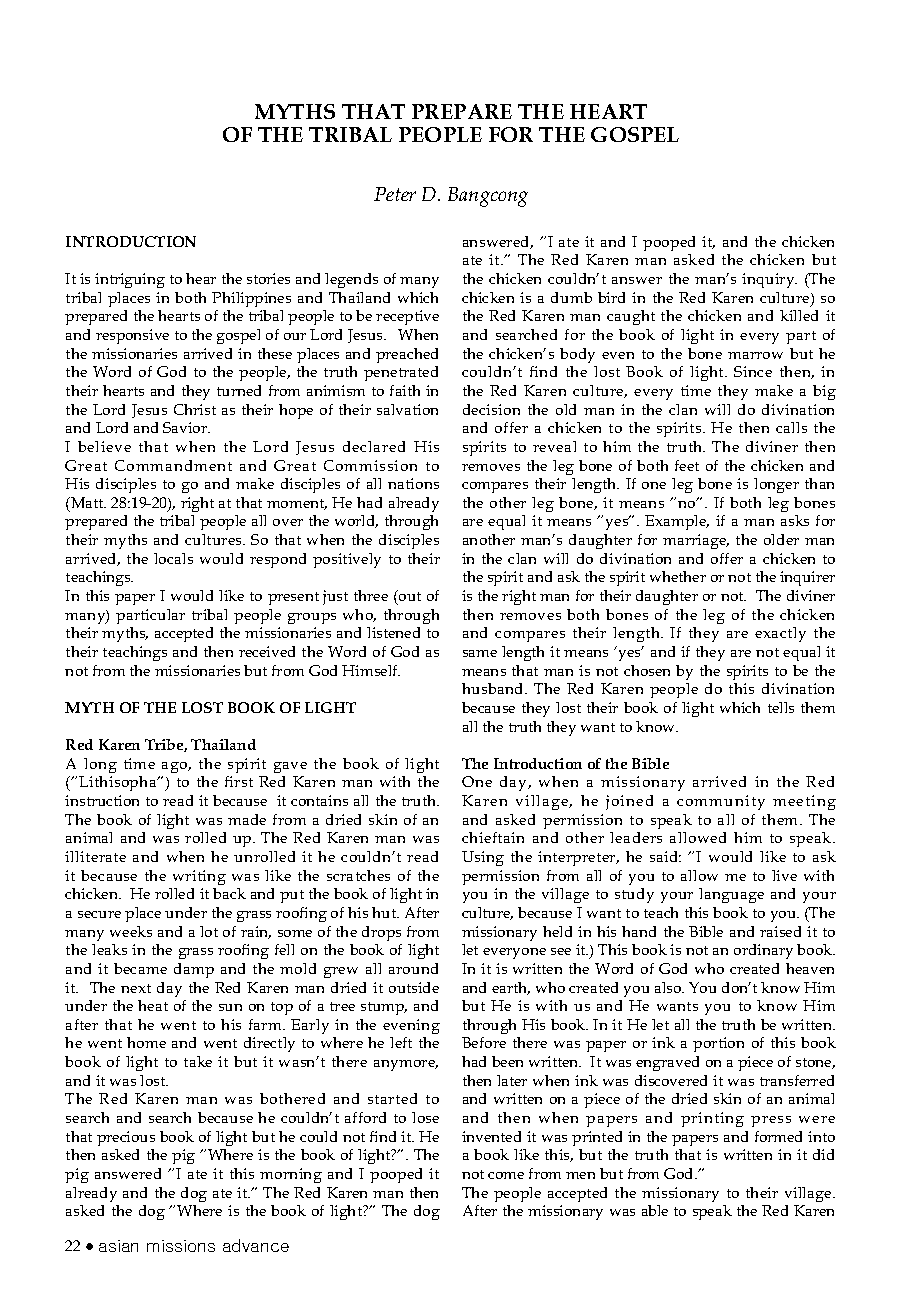 The image size is (924, 1308). What do you see at coordinates (130, 280) in the screenshot?
I see `intriguing` at bounding box center [130, 280].
